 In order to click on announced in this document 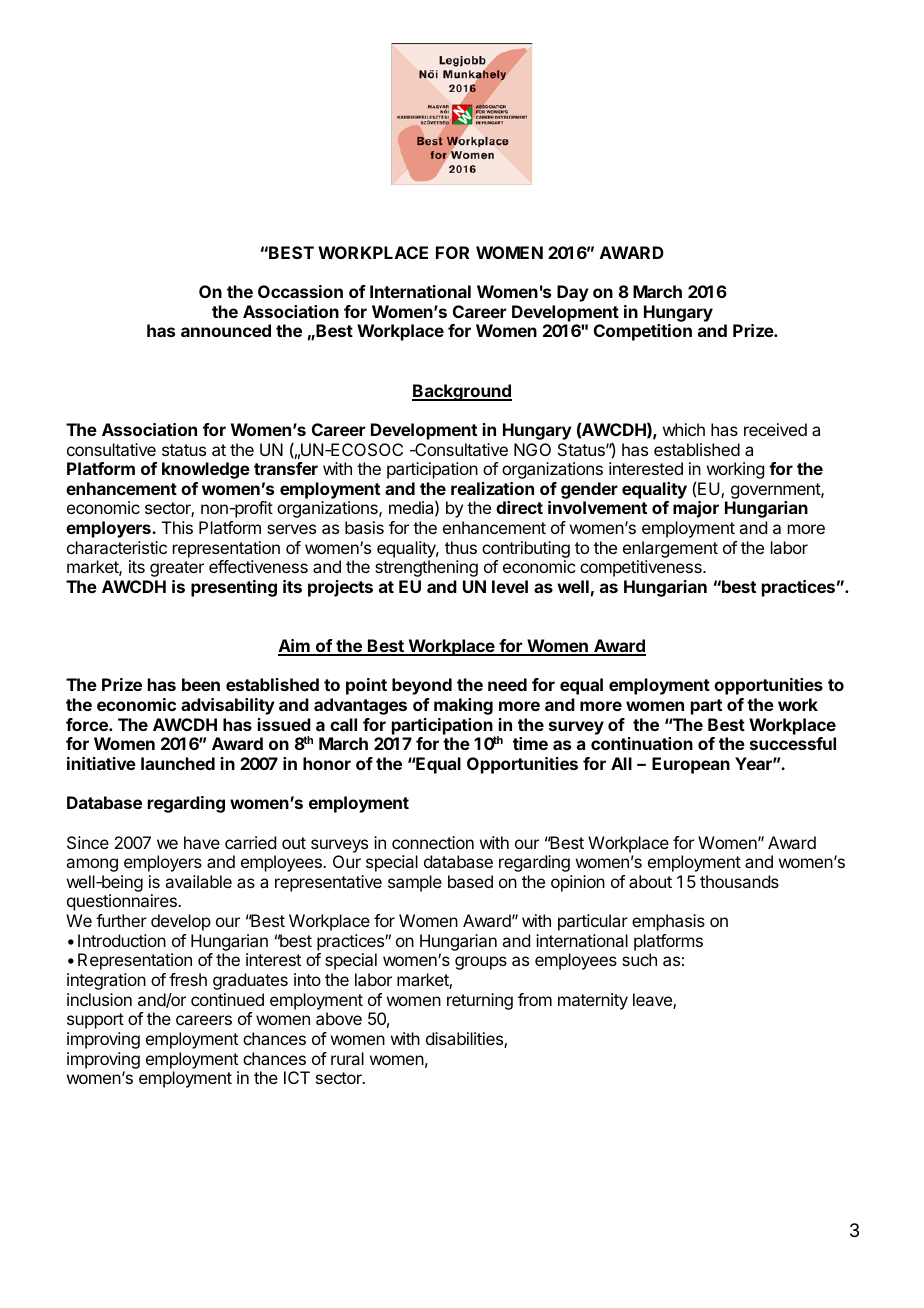, I will do `click(226, 330)`.
